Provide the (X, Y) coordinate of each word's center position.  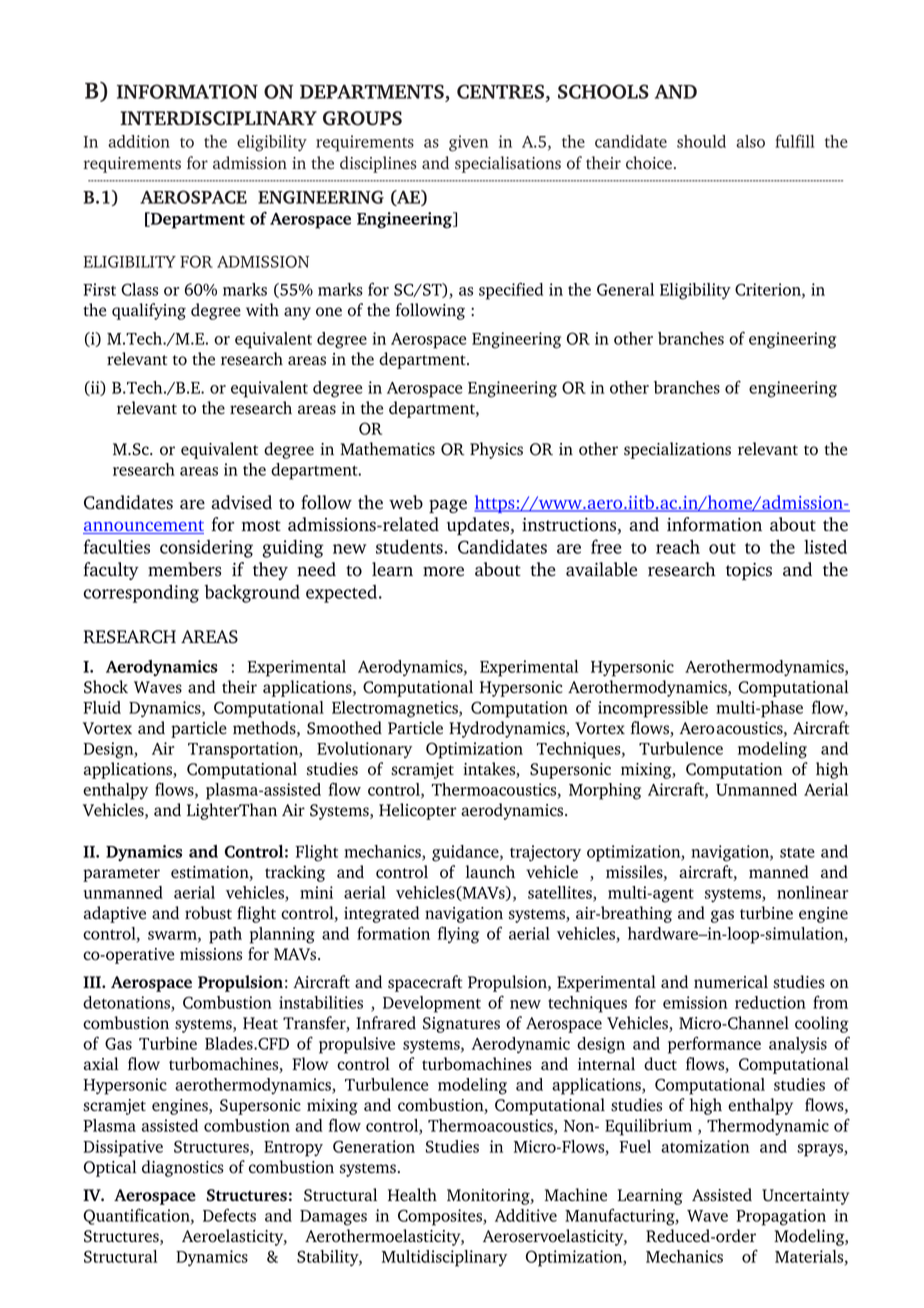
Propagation (781, 1217)
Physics (496, 450)
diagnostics (183, 1168)
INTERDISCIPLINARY (218, 118)
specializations (677, 450)
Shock (106, 687)
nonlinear (813, 892)
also (750, 141)
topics (749, 571)
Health (412, 1195)
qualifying (149, 311)
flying (458, 935)
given (468, 143)
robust (208, 913)
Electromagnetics (396, 709)
